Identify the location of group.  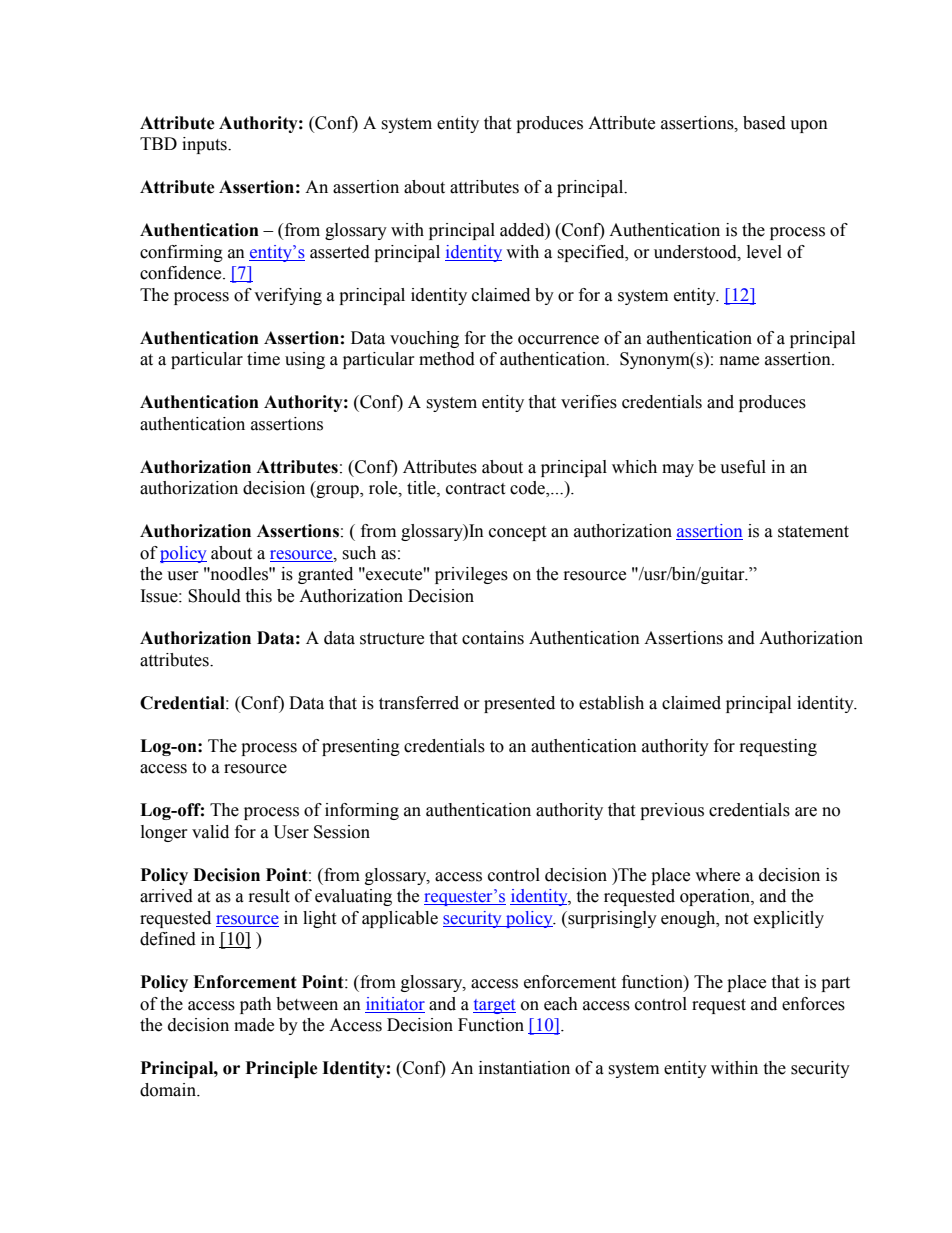
(337, 491).
